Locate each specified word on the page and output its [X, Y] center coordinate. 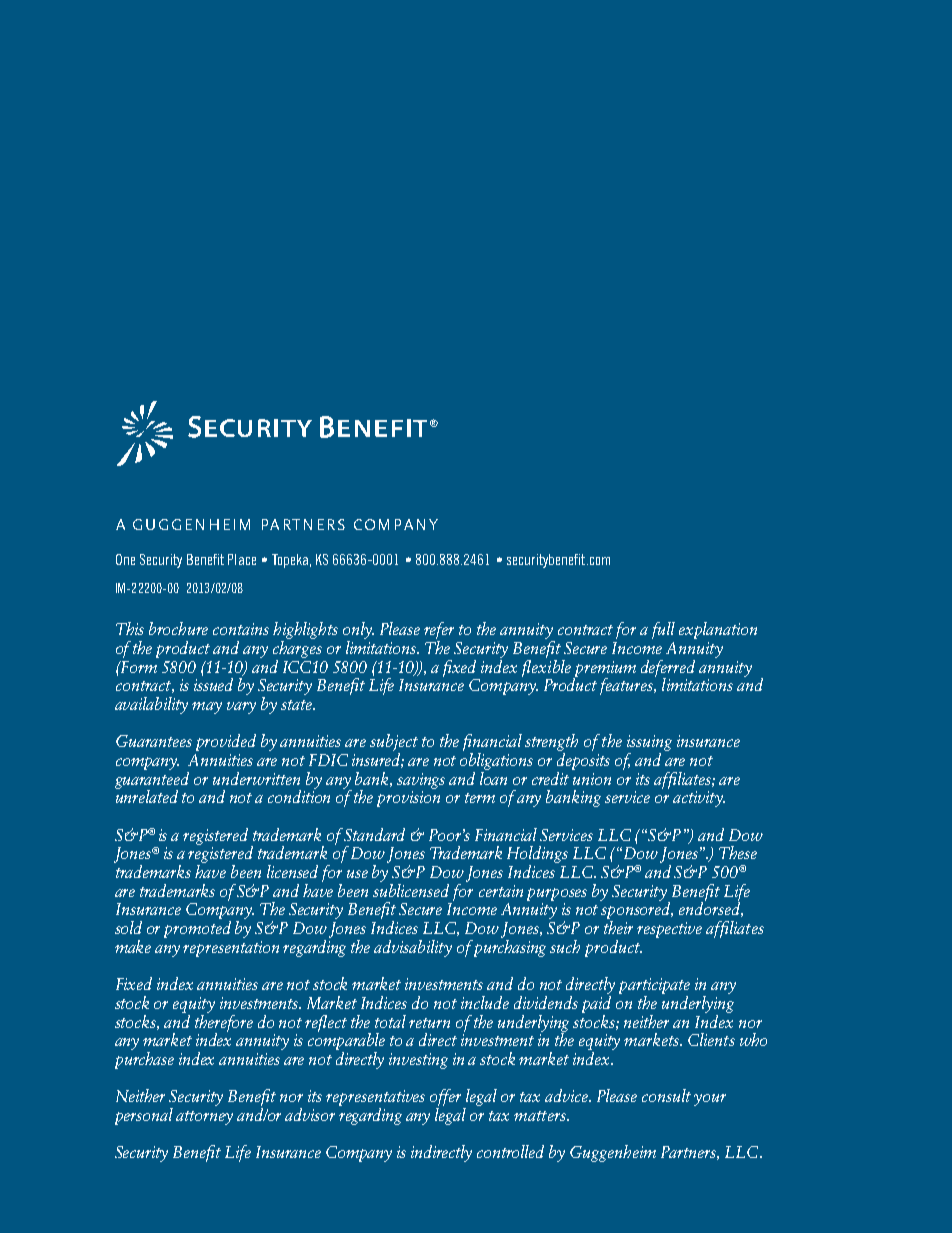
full [663, 630]
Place [242, 559]
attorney [204, 1118]
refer [439, 632]
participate [654, 987]
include [485, 1002]
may [207, 708]
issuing [649, 744]
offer [447, 1099]
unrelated [147, 795]
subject [394, 744]
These [738, 852]
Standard [374, 834]
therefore [224, 1023]
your [710, 1100]
